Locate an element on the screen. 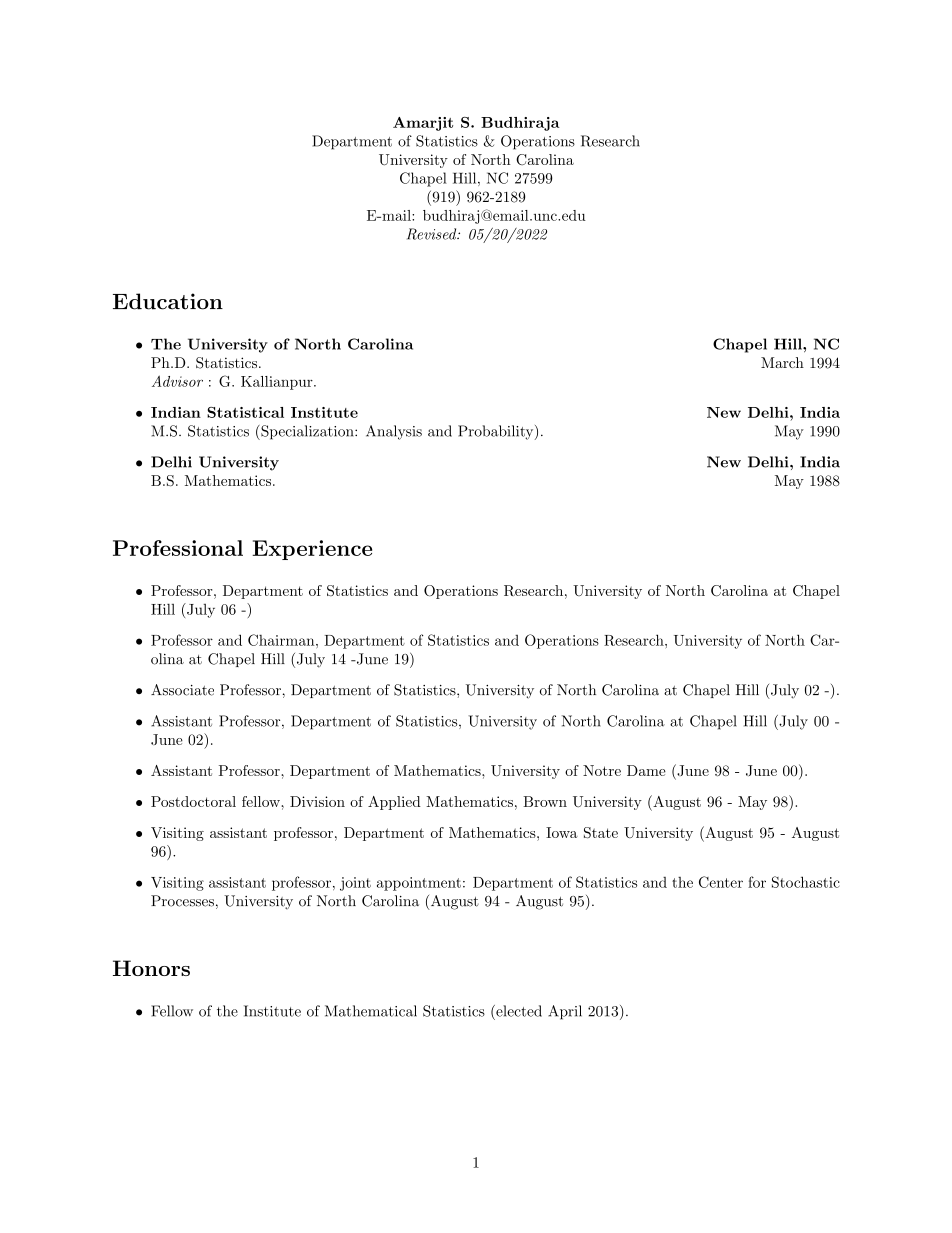  Brown is located at coordinates (545, 801).
